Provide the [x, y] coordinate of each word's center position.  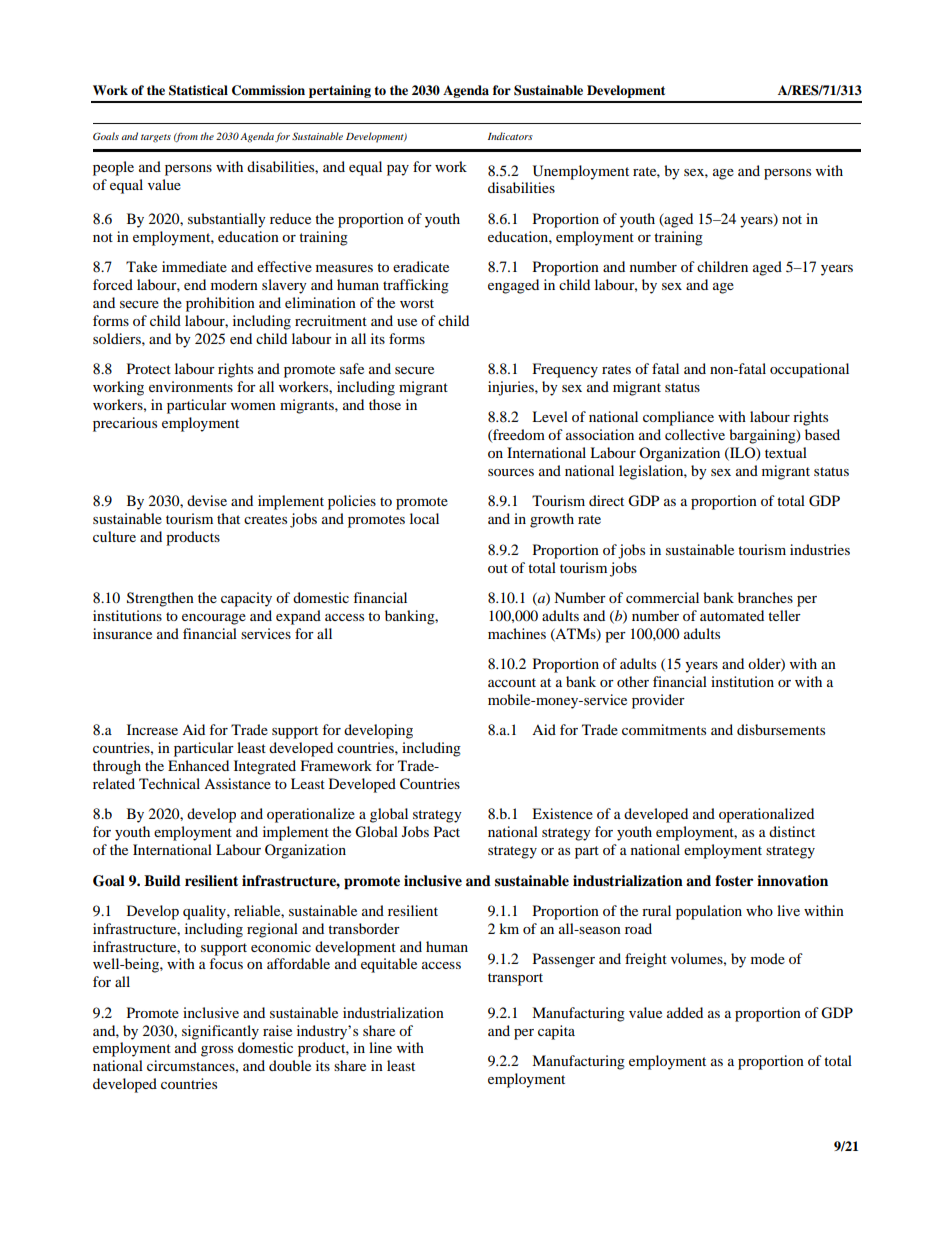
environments [191, 386]
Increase [152, 729]
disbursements [781, 729]
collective [695, 434]
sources [511, 472]
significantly [220, 1032]
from [186, 137]
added [685, 1012]
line [380, 1047]
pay [398, 170]
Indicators [510, 136]
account [512, 682]
